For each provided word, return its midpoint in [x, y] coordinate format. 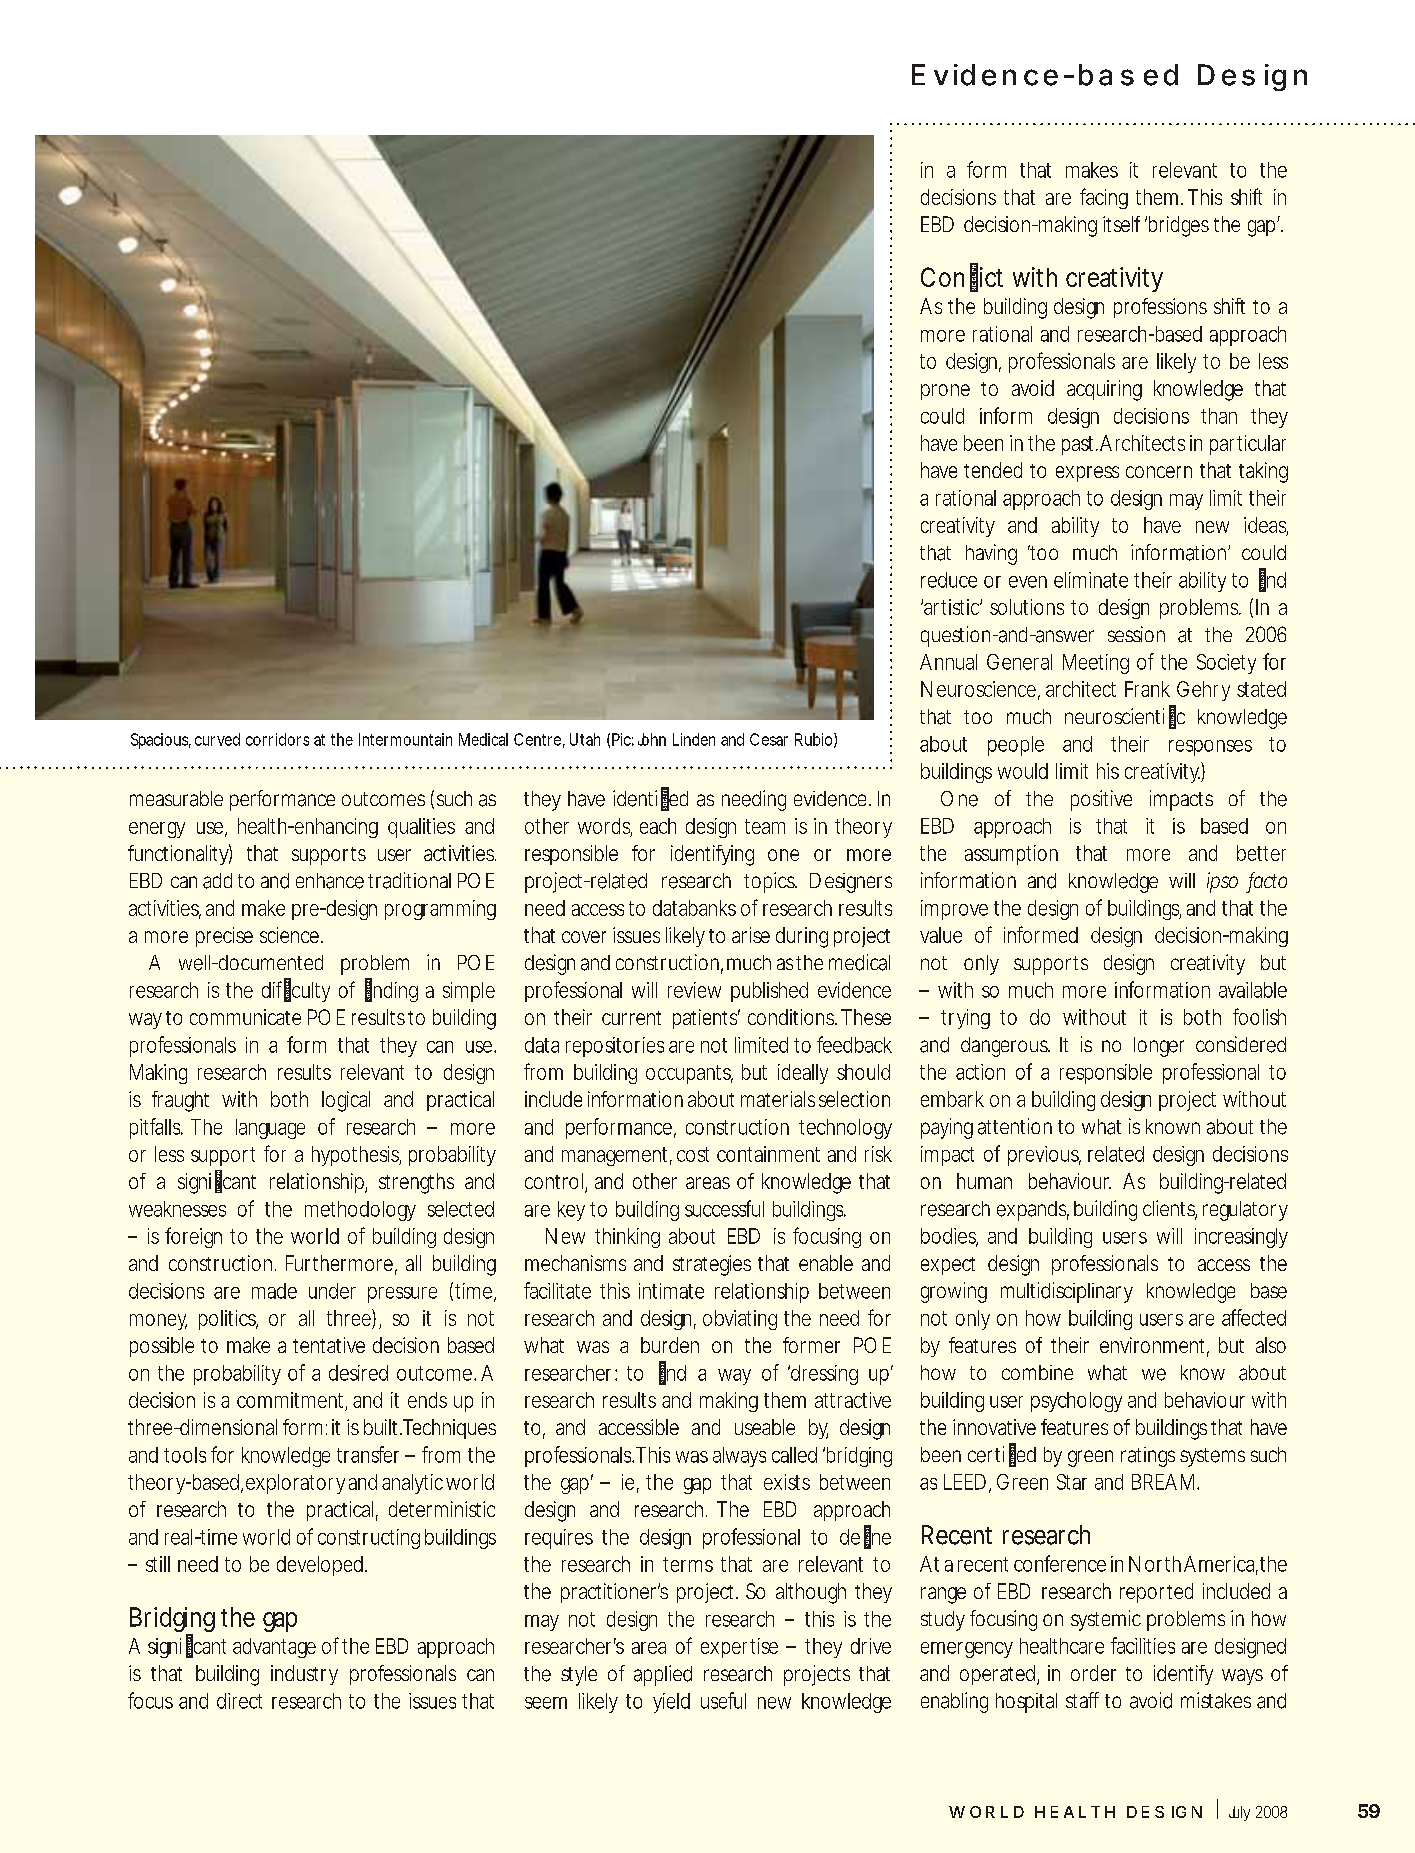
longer [1159, 1047]
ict [991, 277]
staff [1082, 1700]
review [694, 990]
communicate [245, 1017]
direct [239, 1701]
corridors [277, 739]
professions [1160, 308]
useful [723, 1700]
